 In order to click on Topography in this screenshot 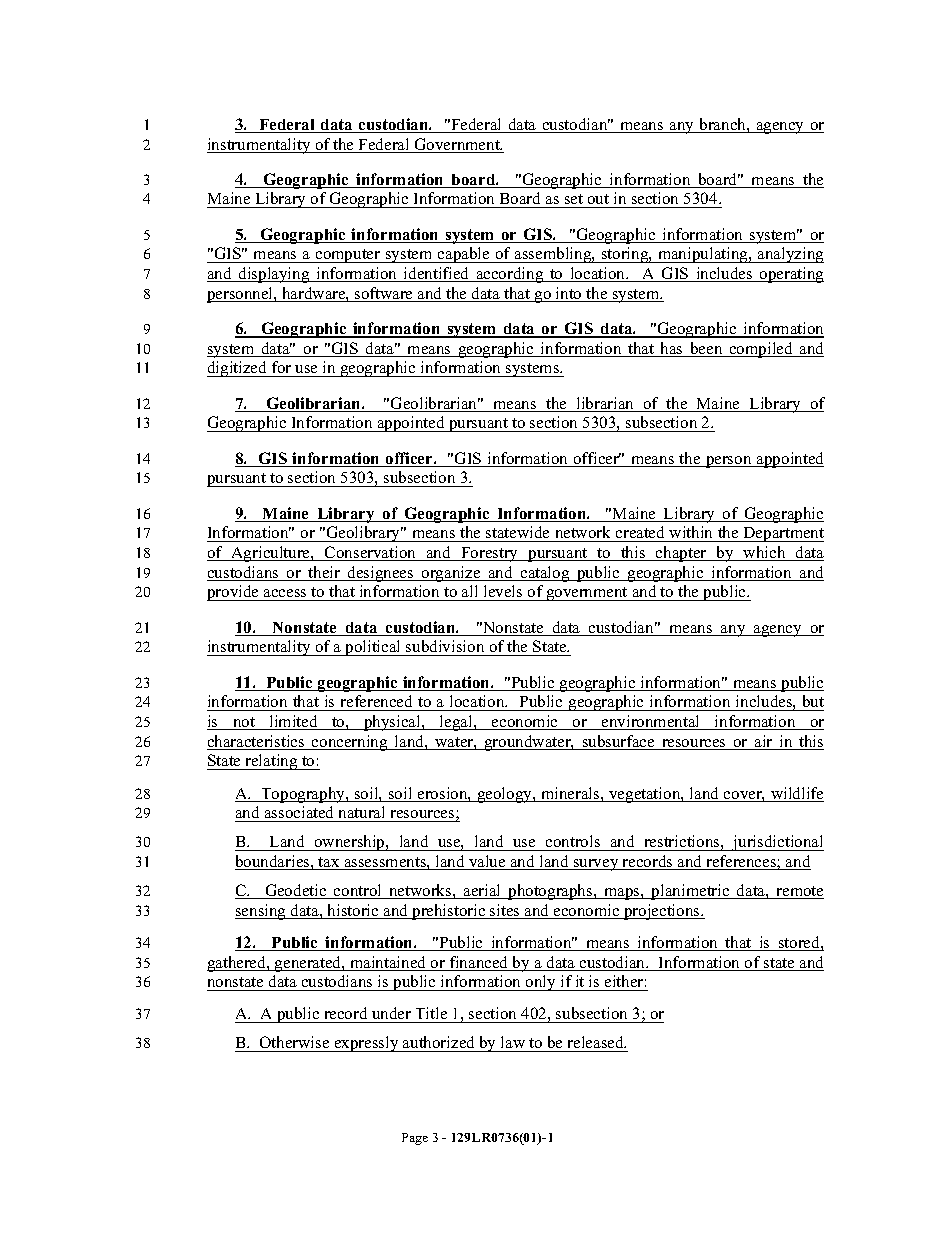, I will do `click(303, 795)`.
